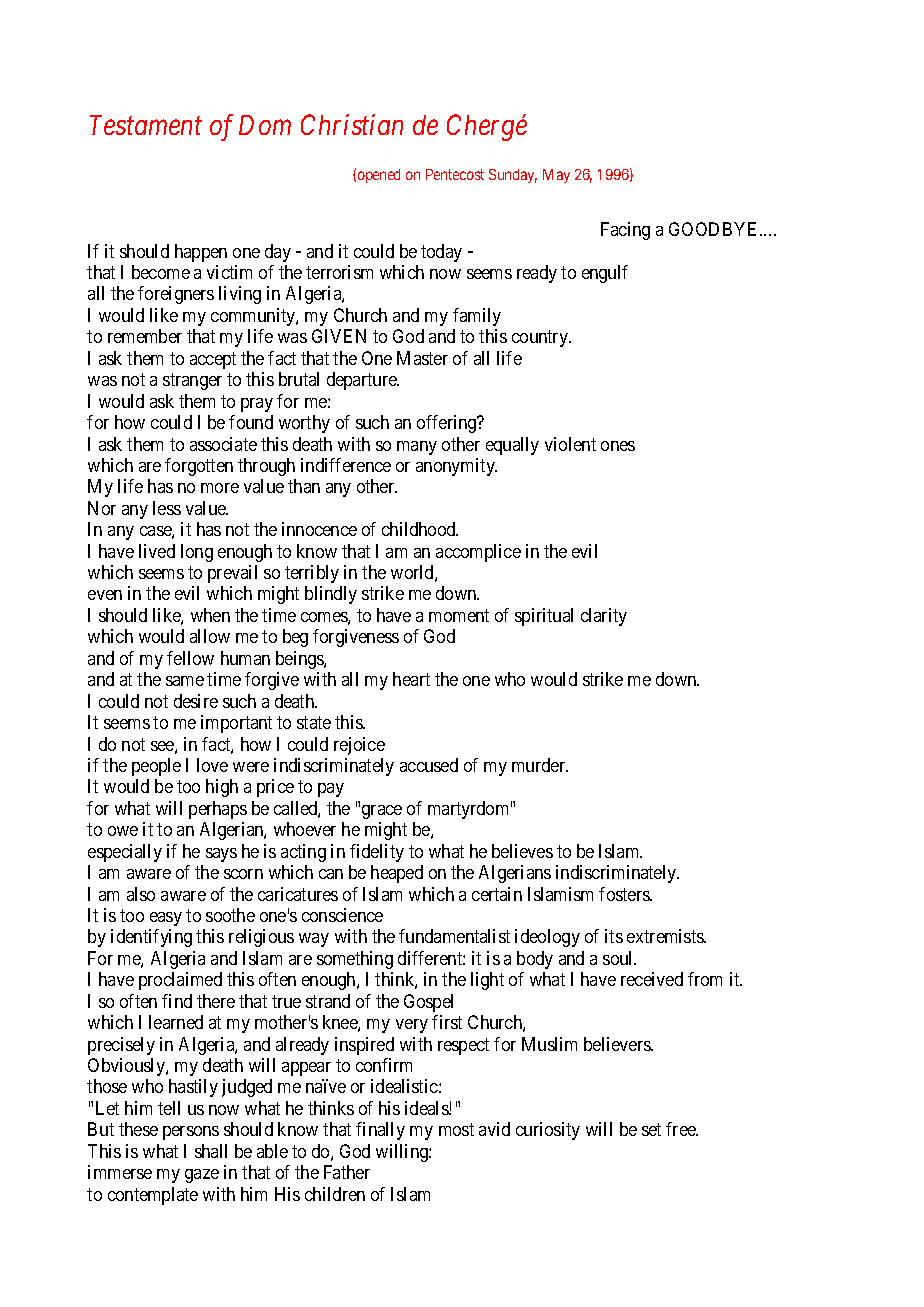  I want to click on finally, so click(380, 1131).
